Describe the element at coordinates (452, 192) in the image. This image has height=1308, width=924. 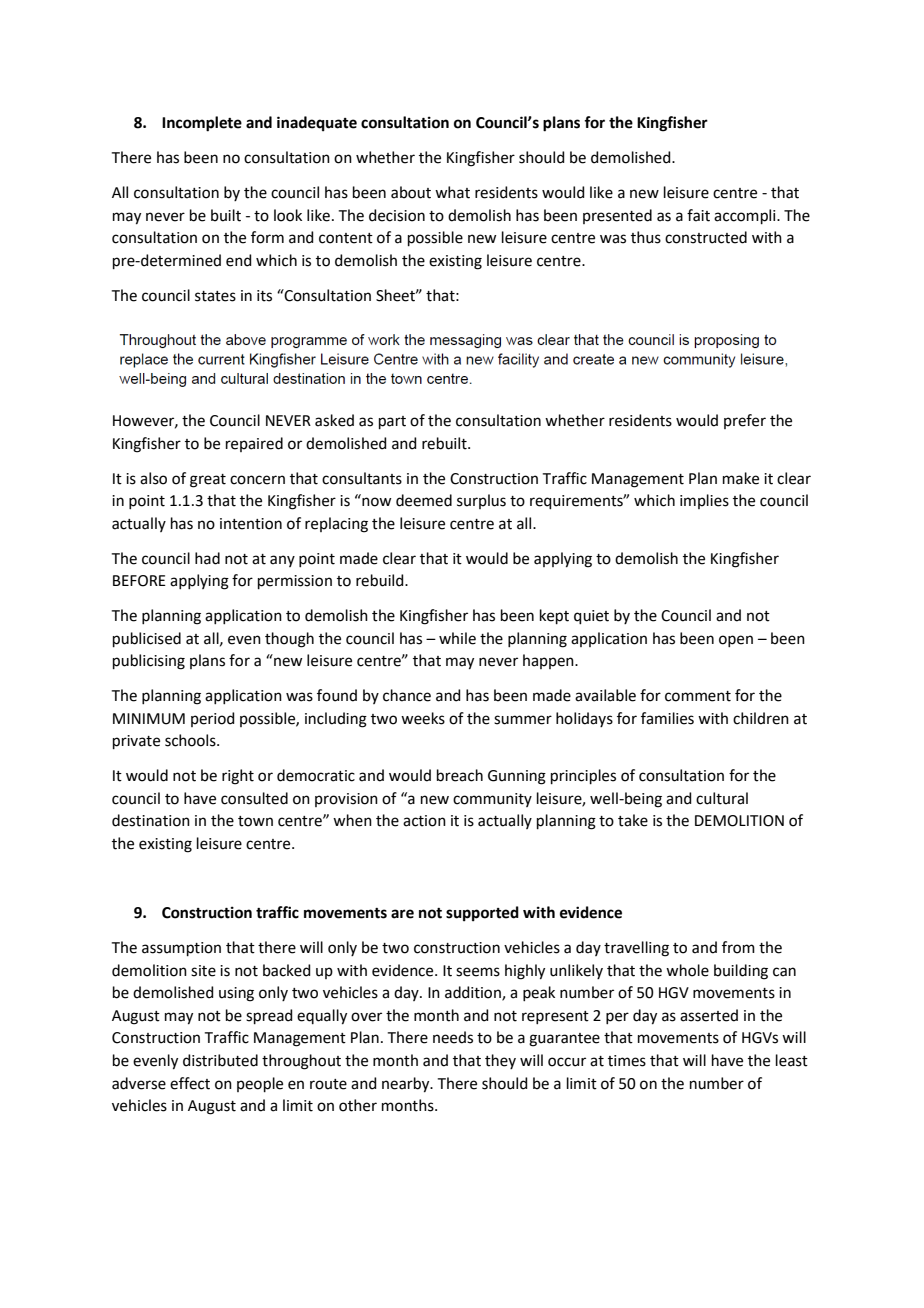
I see `what` at that location.
